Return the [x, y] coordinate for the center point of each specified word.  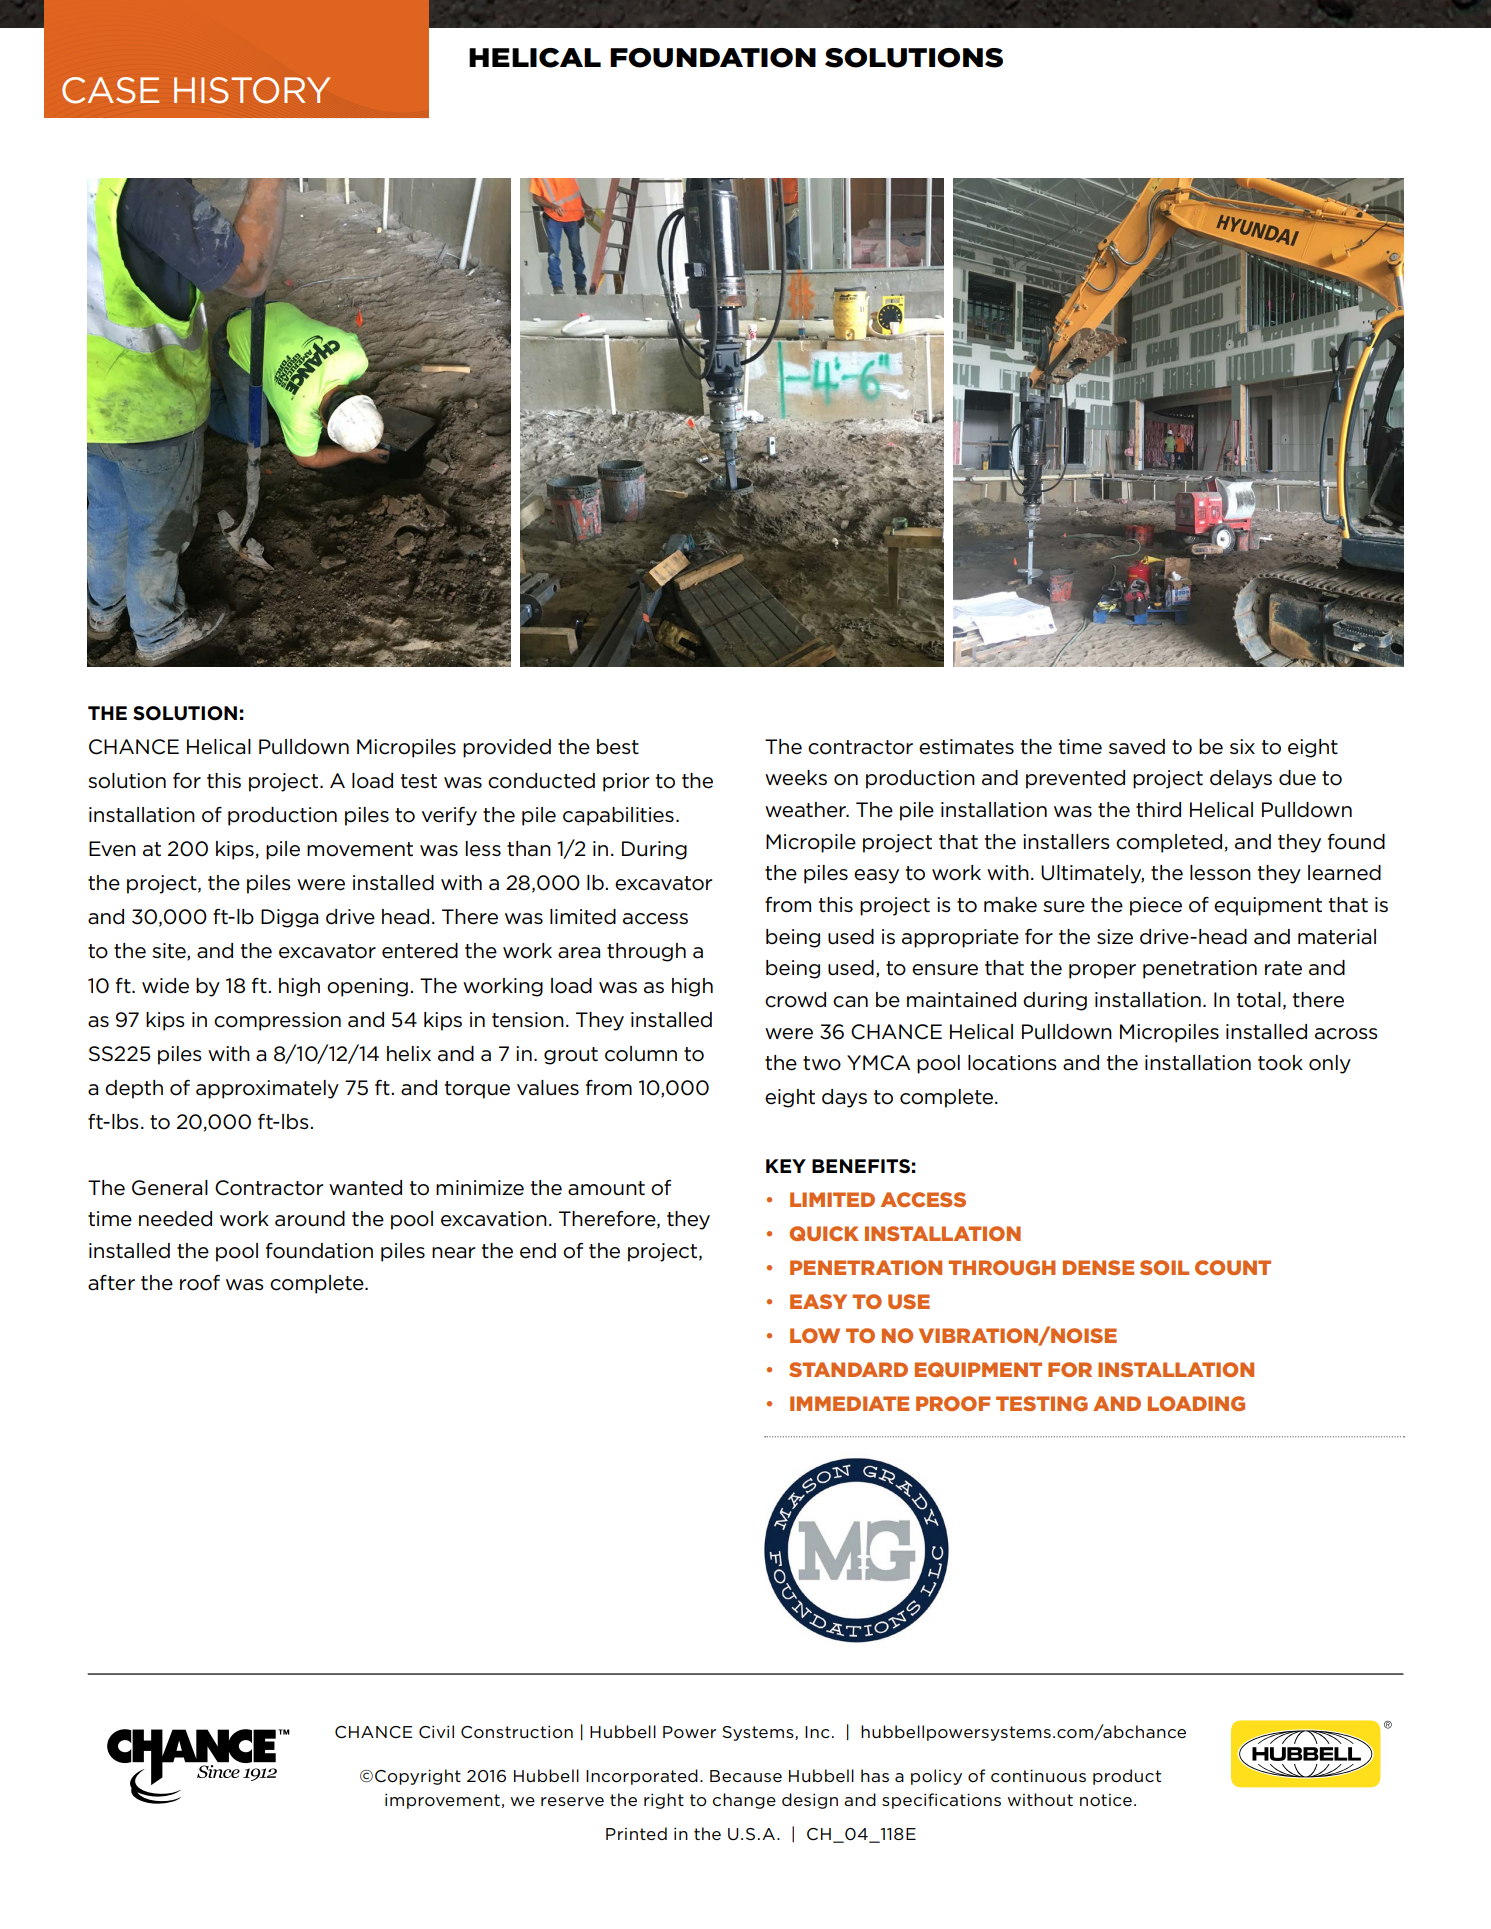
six [1242, 746]
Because [746, 1776]
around [310, 1219]
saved [1137, 747]
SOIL [1164, 1267]
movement [360, 849]
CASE [110, 90]
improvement [442, 1801]
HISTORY [252, 90]
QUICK [824, 1233]
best [618, 747]
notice [1106, 1800]
